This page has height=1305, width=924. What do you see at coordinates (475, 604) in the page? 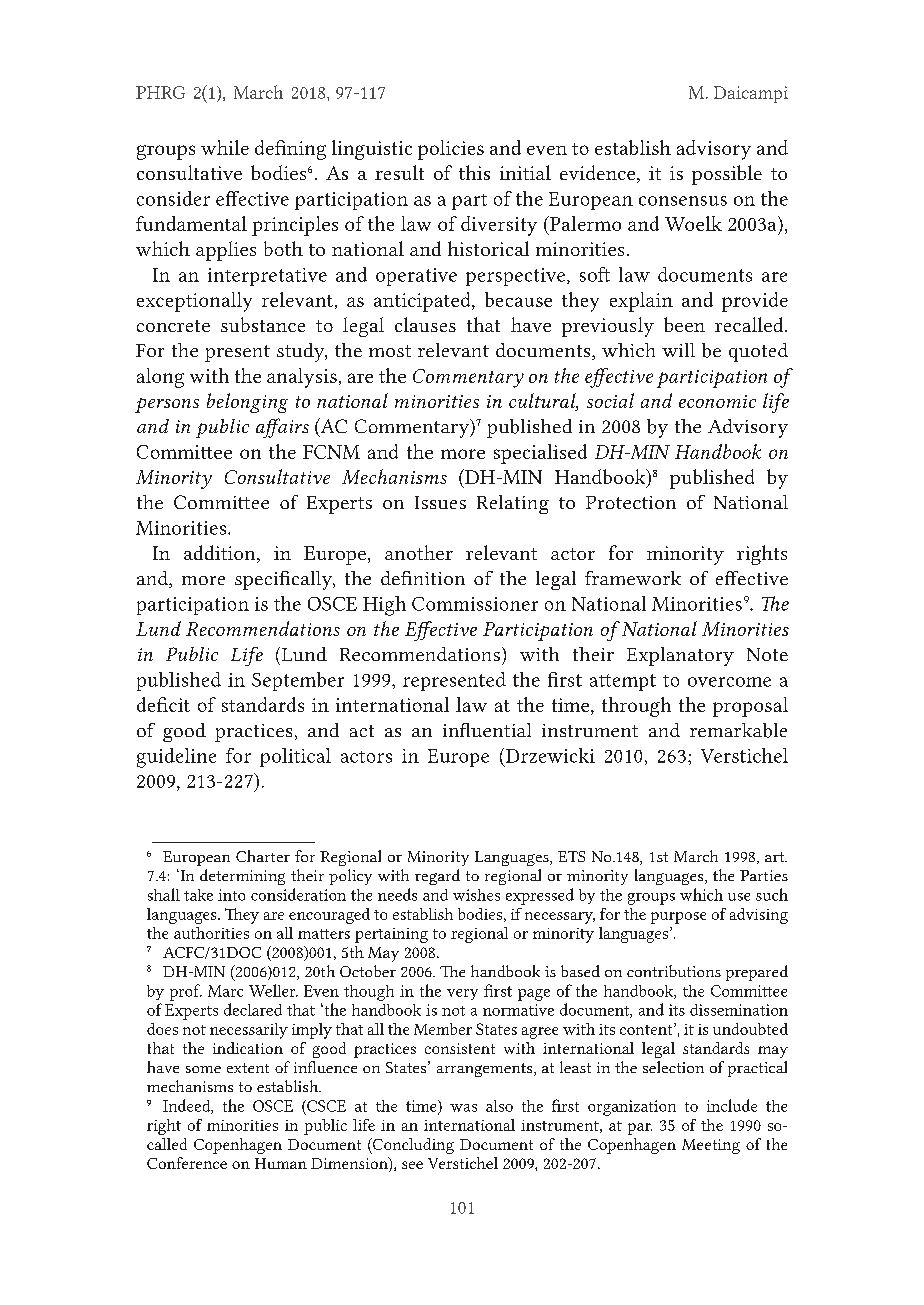
I see `Commissioner` at bounding box center [475, 604].
